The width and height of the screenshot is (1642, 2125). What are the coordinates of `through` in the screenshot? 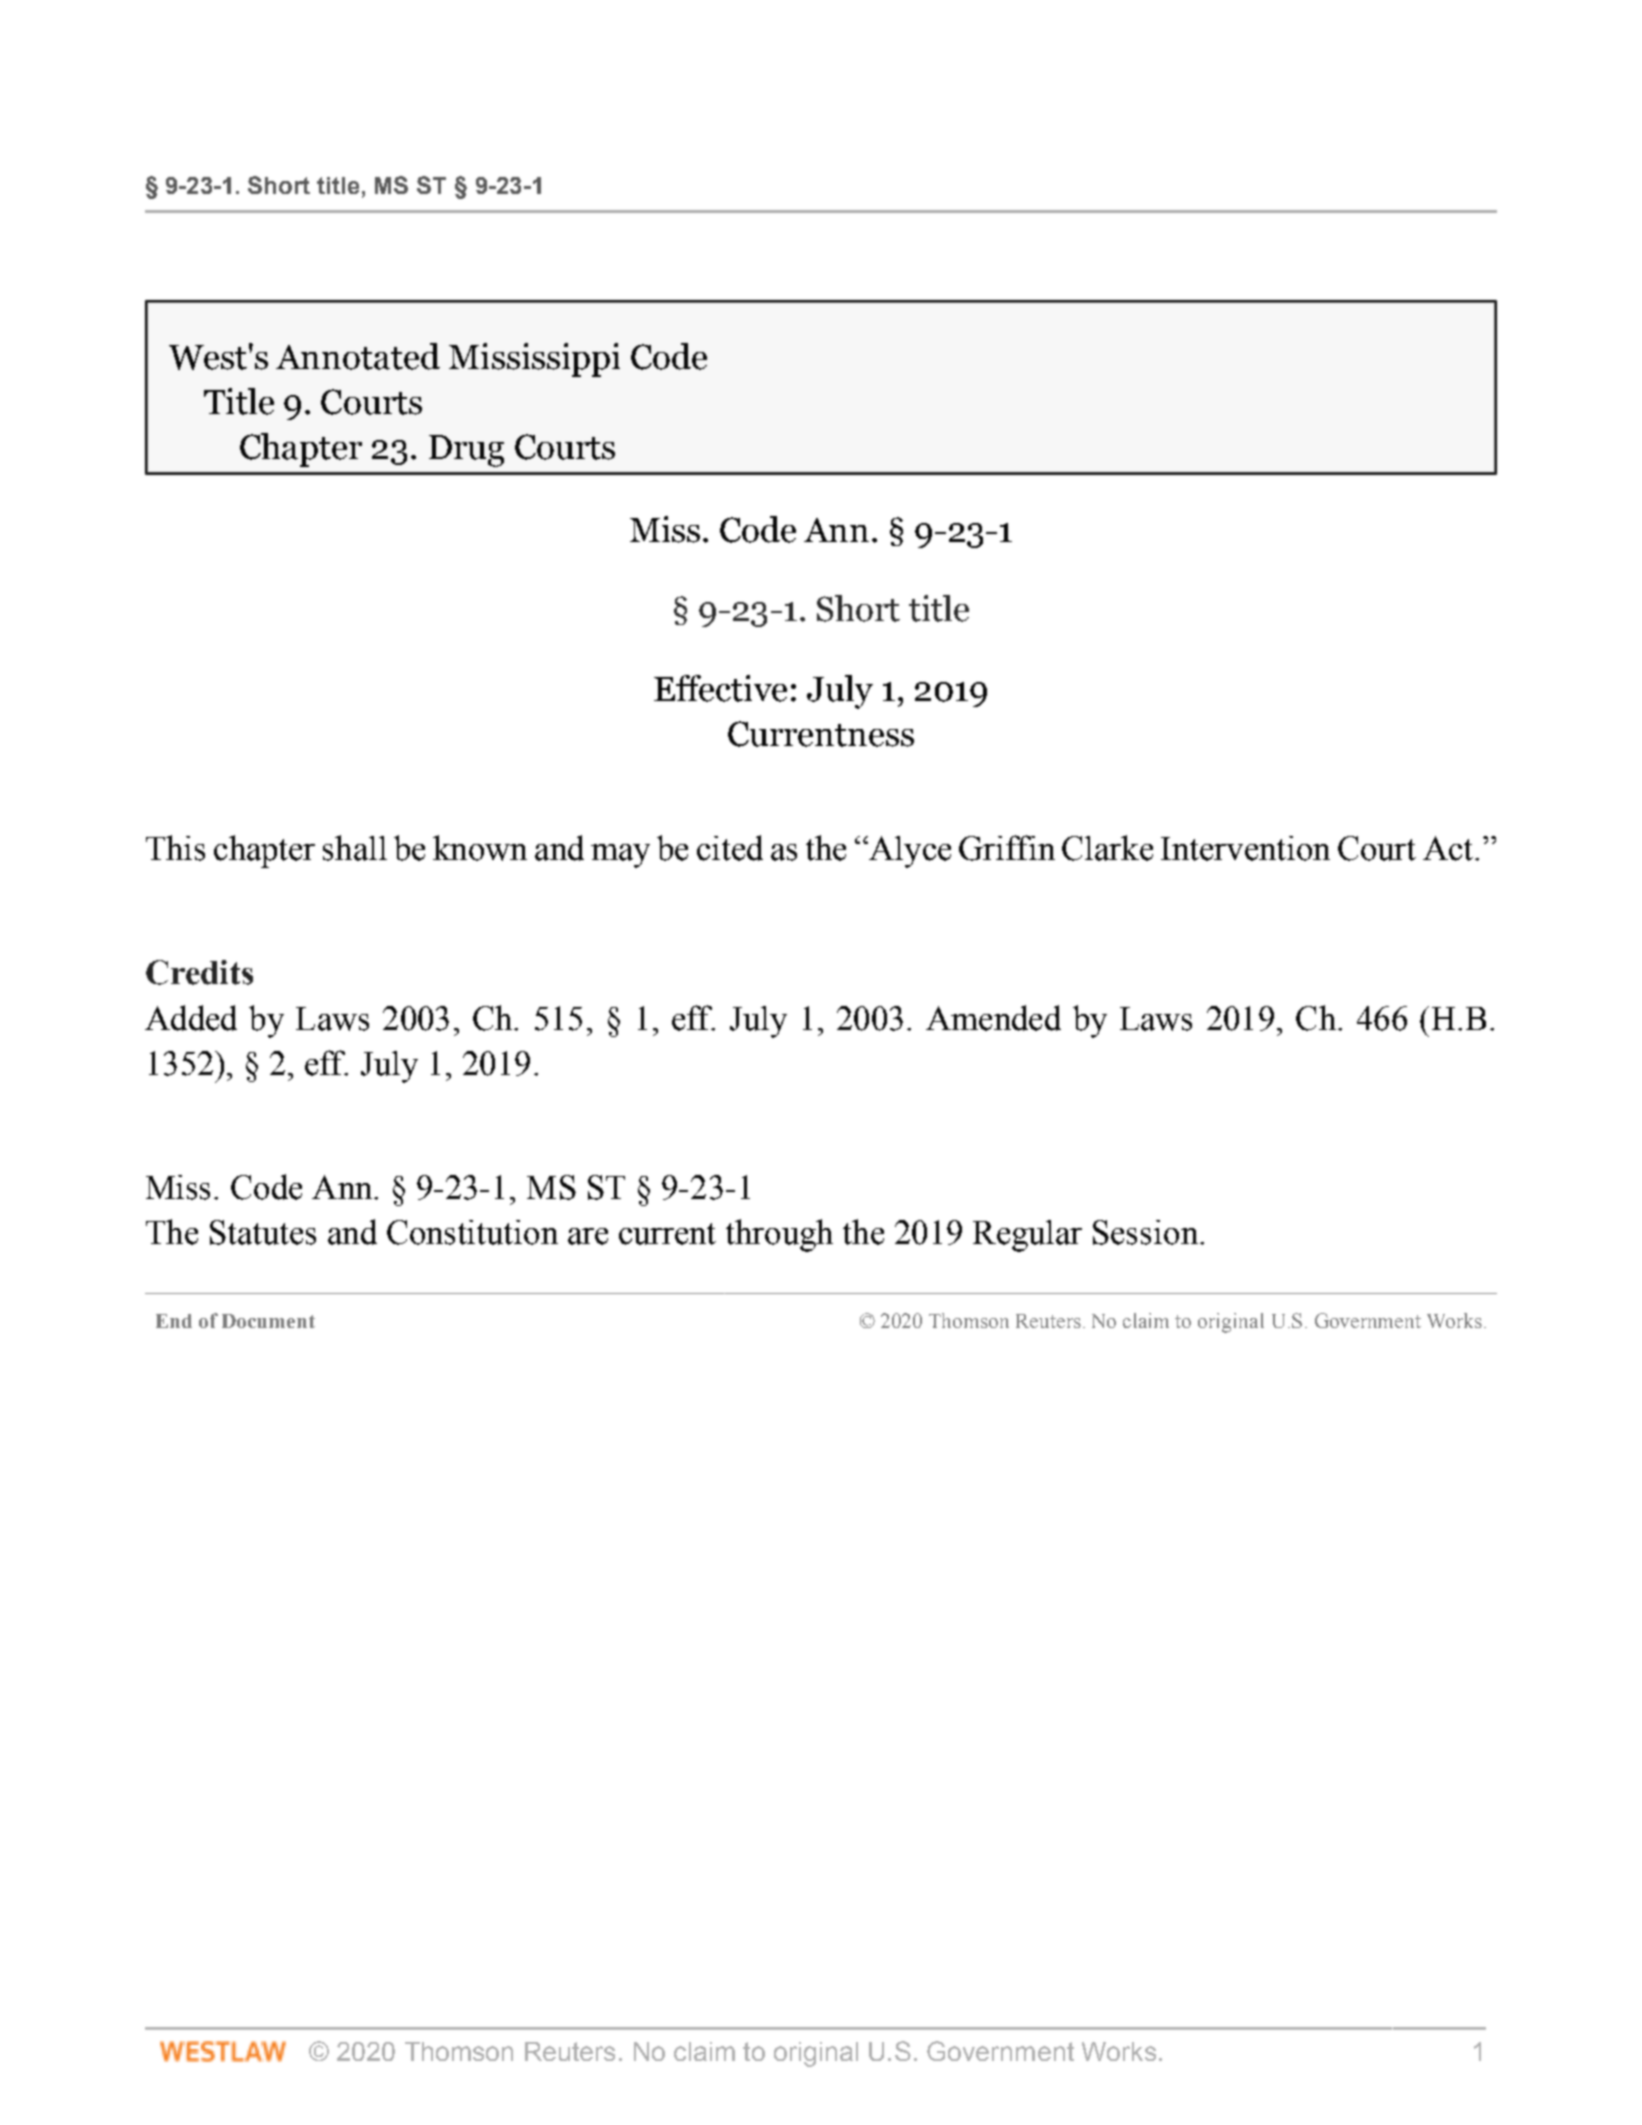 It's located at (779, 1235).
